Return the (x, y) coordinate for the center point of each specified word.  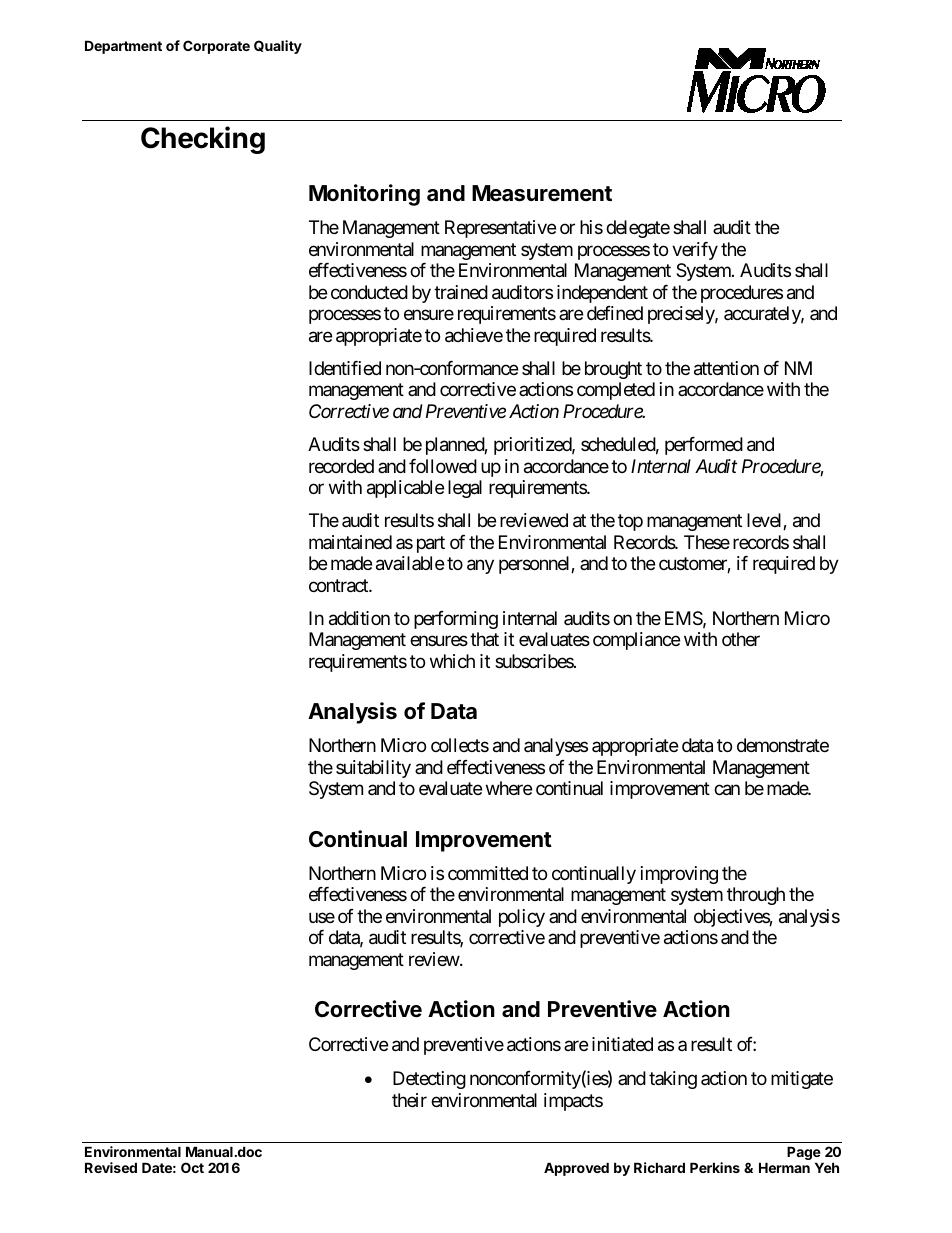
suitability (373, 769)
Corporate (216, 47)
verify (695, 251)
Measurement (542, 193)
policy (522, 918)
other (741, 639)
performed (704, 446)
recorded (341, 466)
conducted (369, 292)
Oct (192, 1167)
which (452, 661)
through (756, 896)
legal (465, 489)
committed (488, 873)
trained (461, 292)
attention (726, 368)
